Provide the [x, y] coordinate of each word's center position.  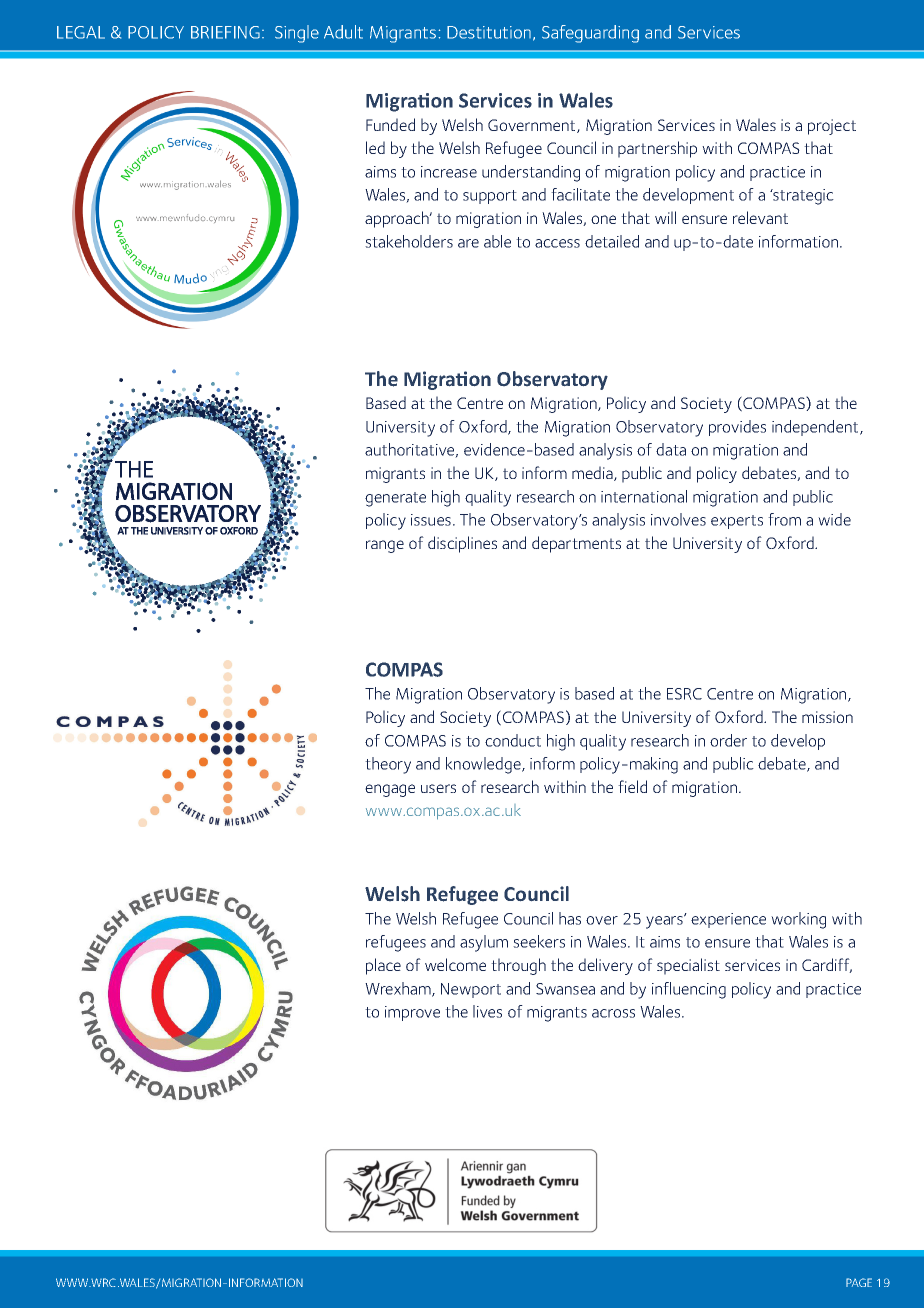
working [798, 920]
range [385, 546]
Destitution [489, 32]
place [383, 966]
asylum [484, 943]
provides [737, 428]
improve [412, 1013]
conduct [513, 740]
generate [395, 499]
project [832, 127]
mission [827, 717]
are [468, 243]
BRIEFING [225, 32]
